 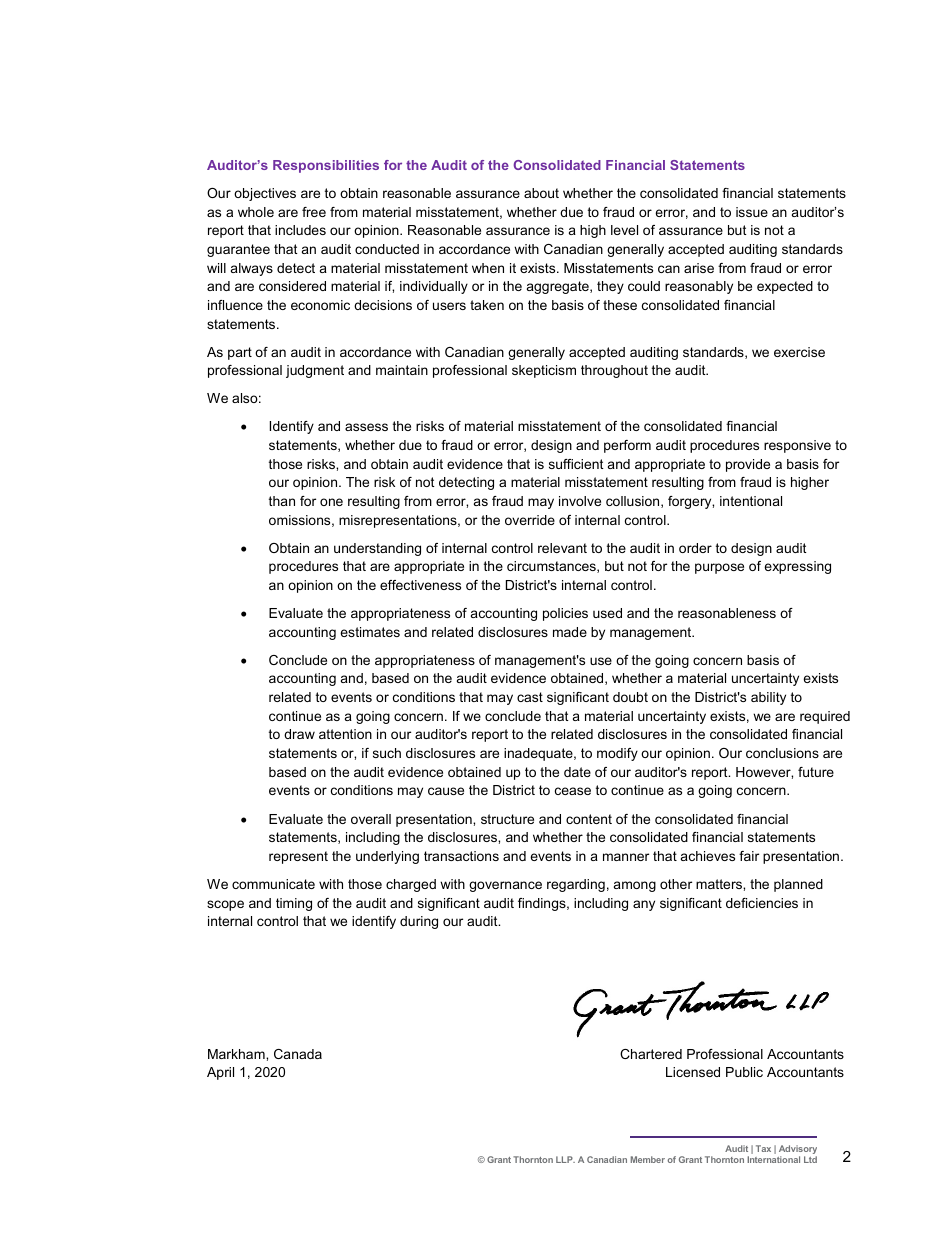 I want to click on ability, so click(x=768, y=698).
